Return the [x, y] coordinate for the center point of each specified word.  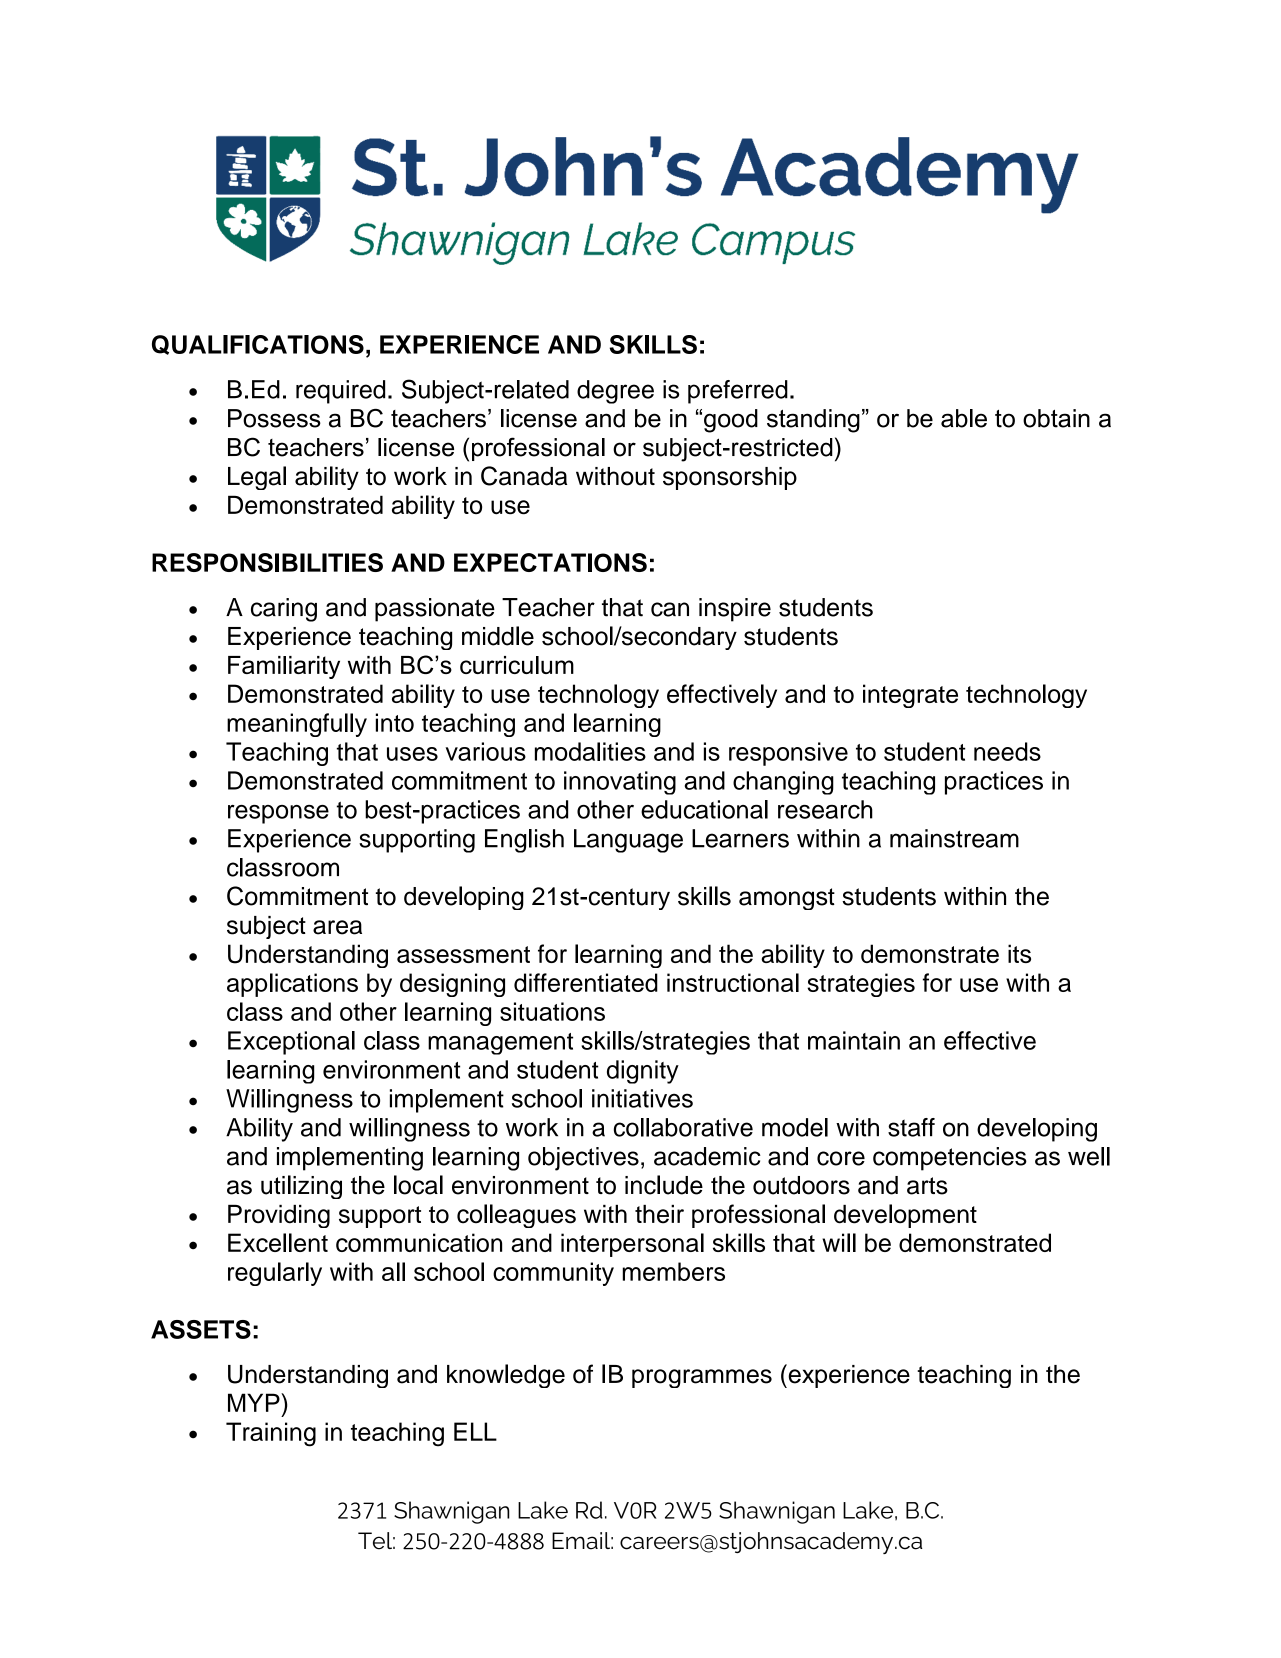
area [337, 927]
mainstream [954, 838]
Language [628, 841]
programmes [702, 1378]
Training [271, 1434]
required [340, 392]
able [964, 418]
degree [615, 392]
